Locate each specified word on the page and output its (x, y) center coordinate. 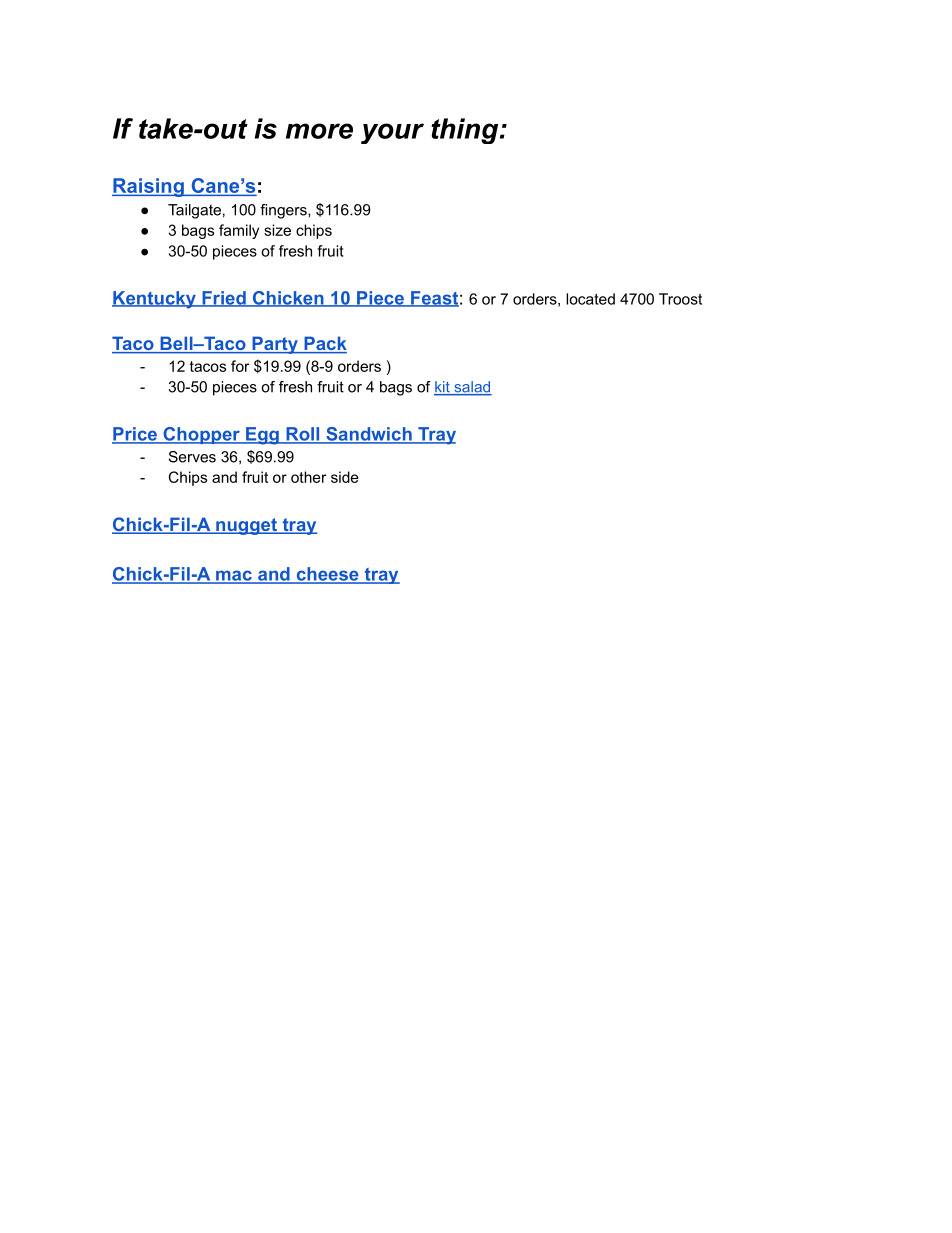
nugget (246, 526)
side (345, 477)
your (392, 133)
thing (464, 131)
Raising (149, 187)
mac (234, 576)
